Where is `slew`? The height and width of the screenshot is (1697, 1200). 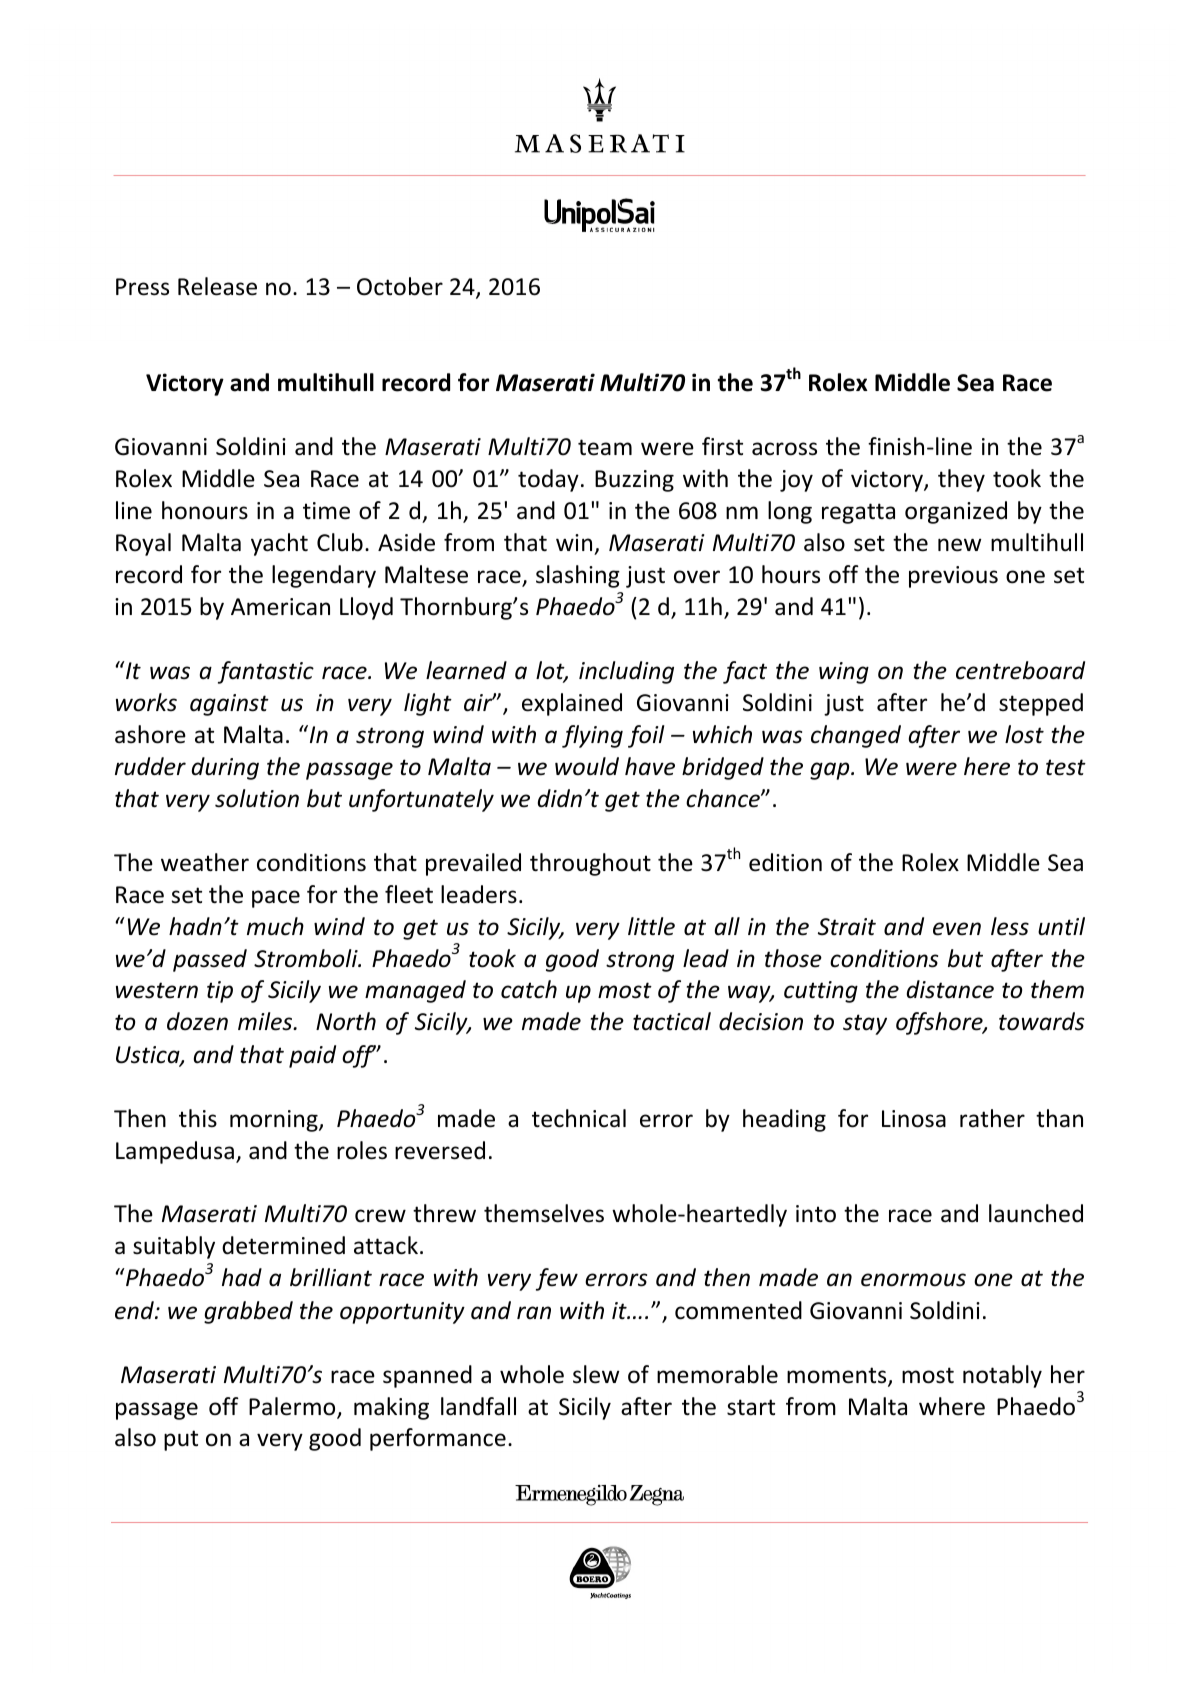
slew is located at coordinates (596, 1374).
